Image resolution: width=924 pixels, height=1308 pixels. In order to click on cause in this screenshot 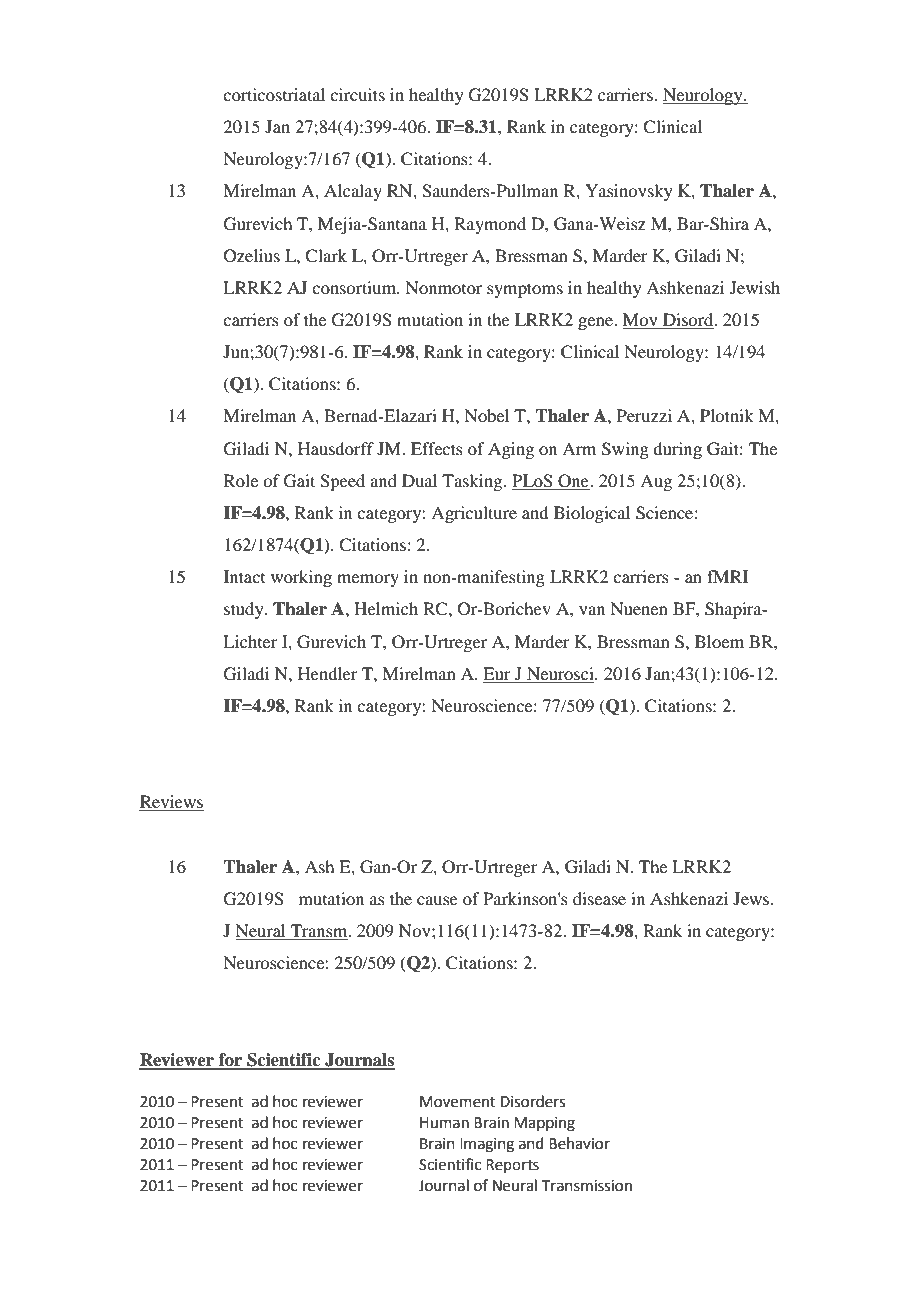, I will do `click(437, 900)`.
